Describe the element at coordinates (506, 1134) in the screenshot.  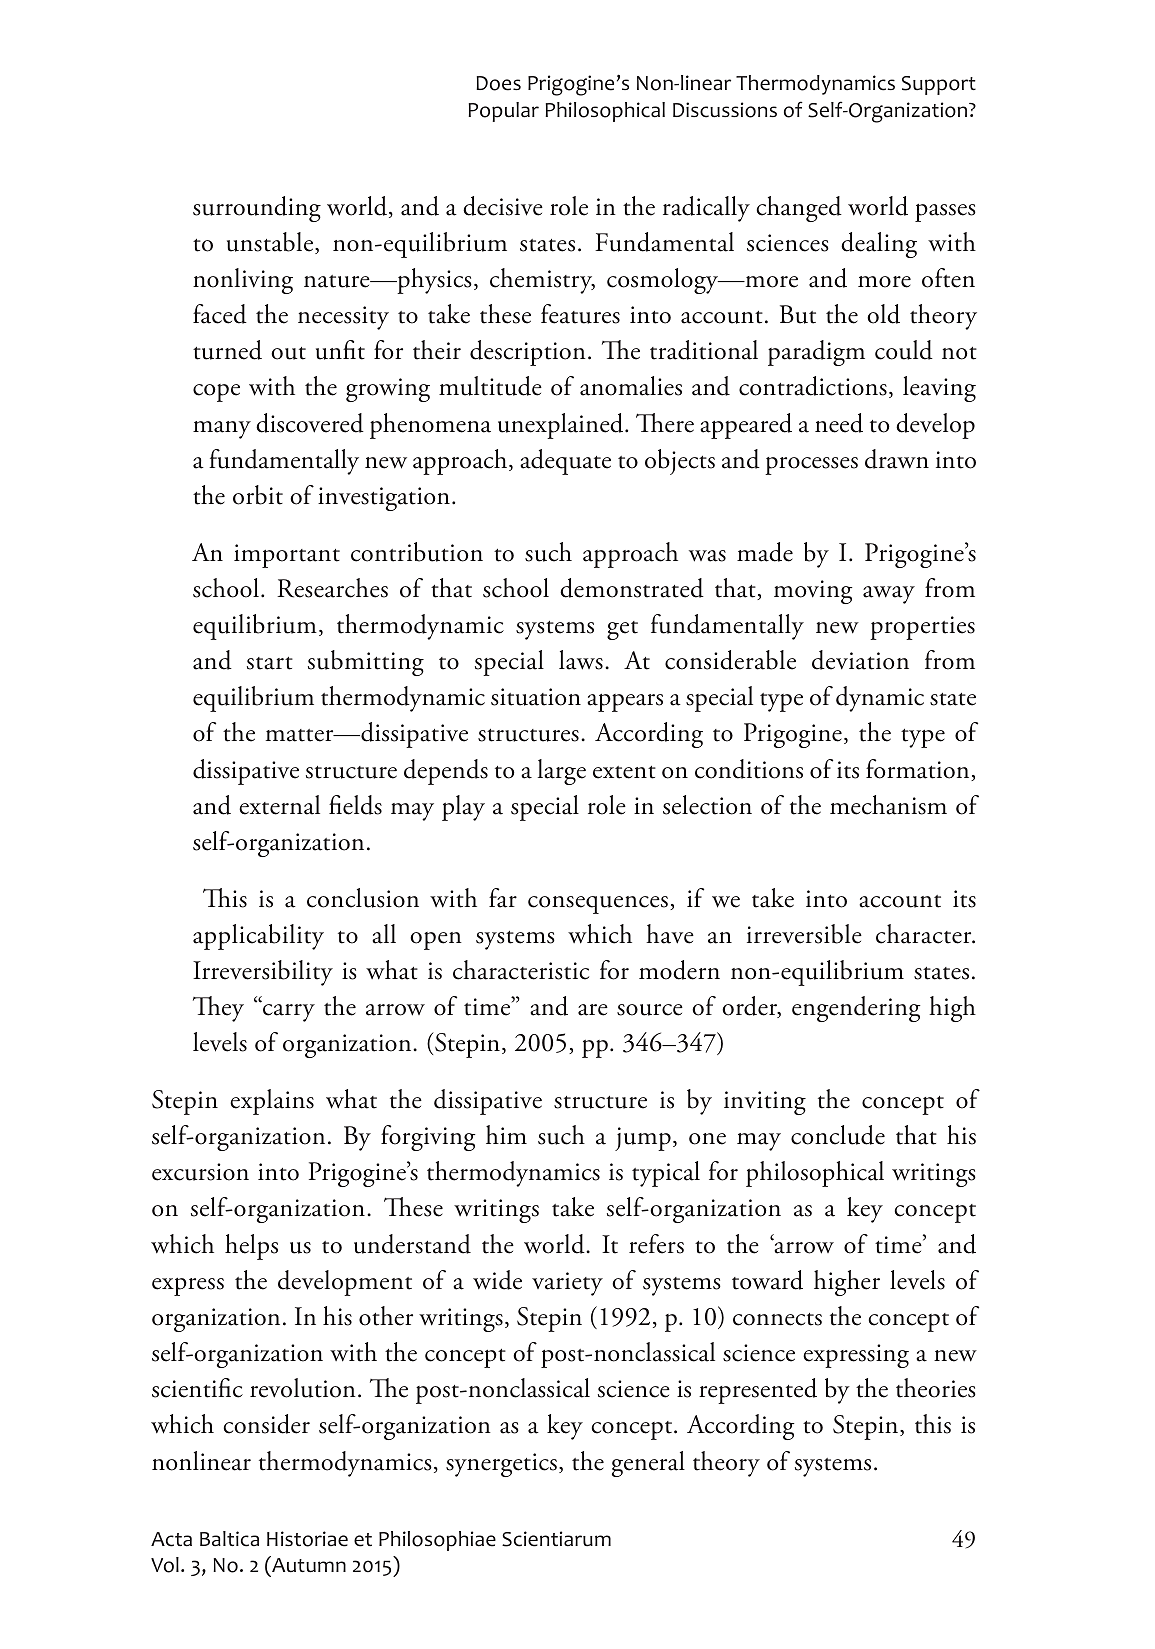
I see `him` at that location.
